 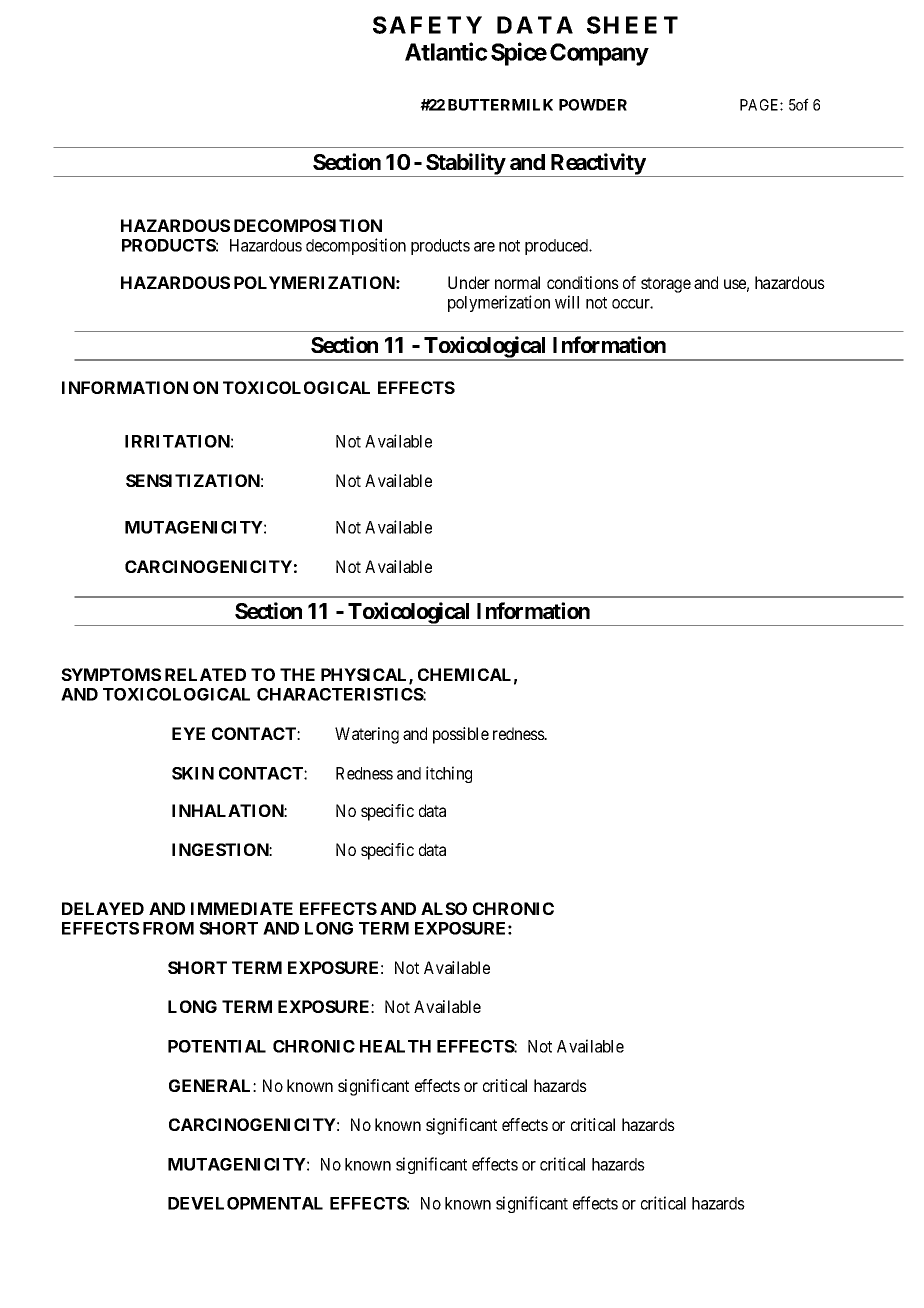 I want to click on POWDER, so click(x=593, y=105).
